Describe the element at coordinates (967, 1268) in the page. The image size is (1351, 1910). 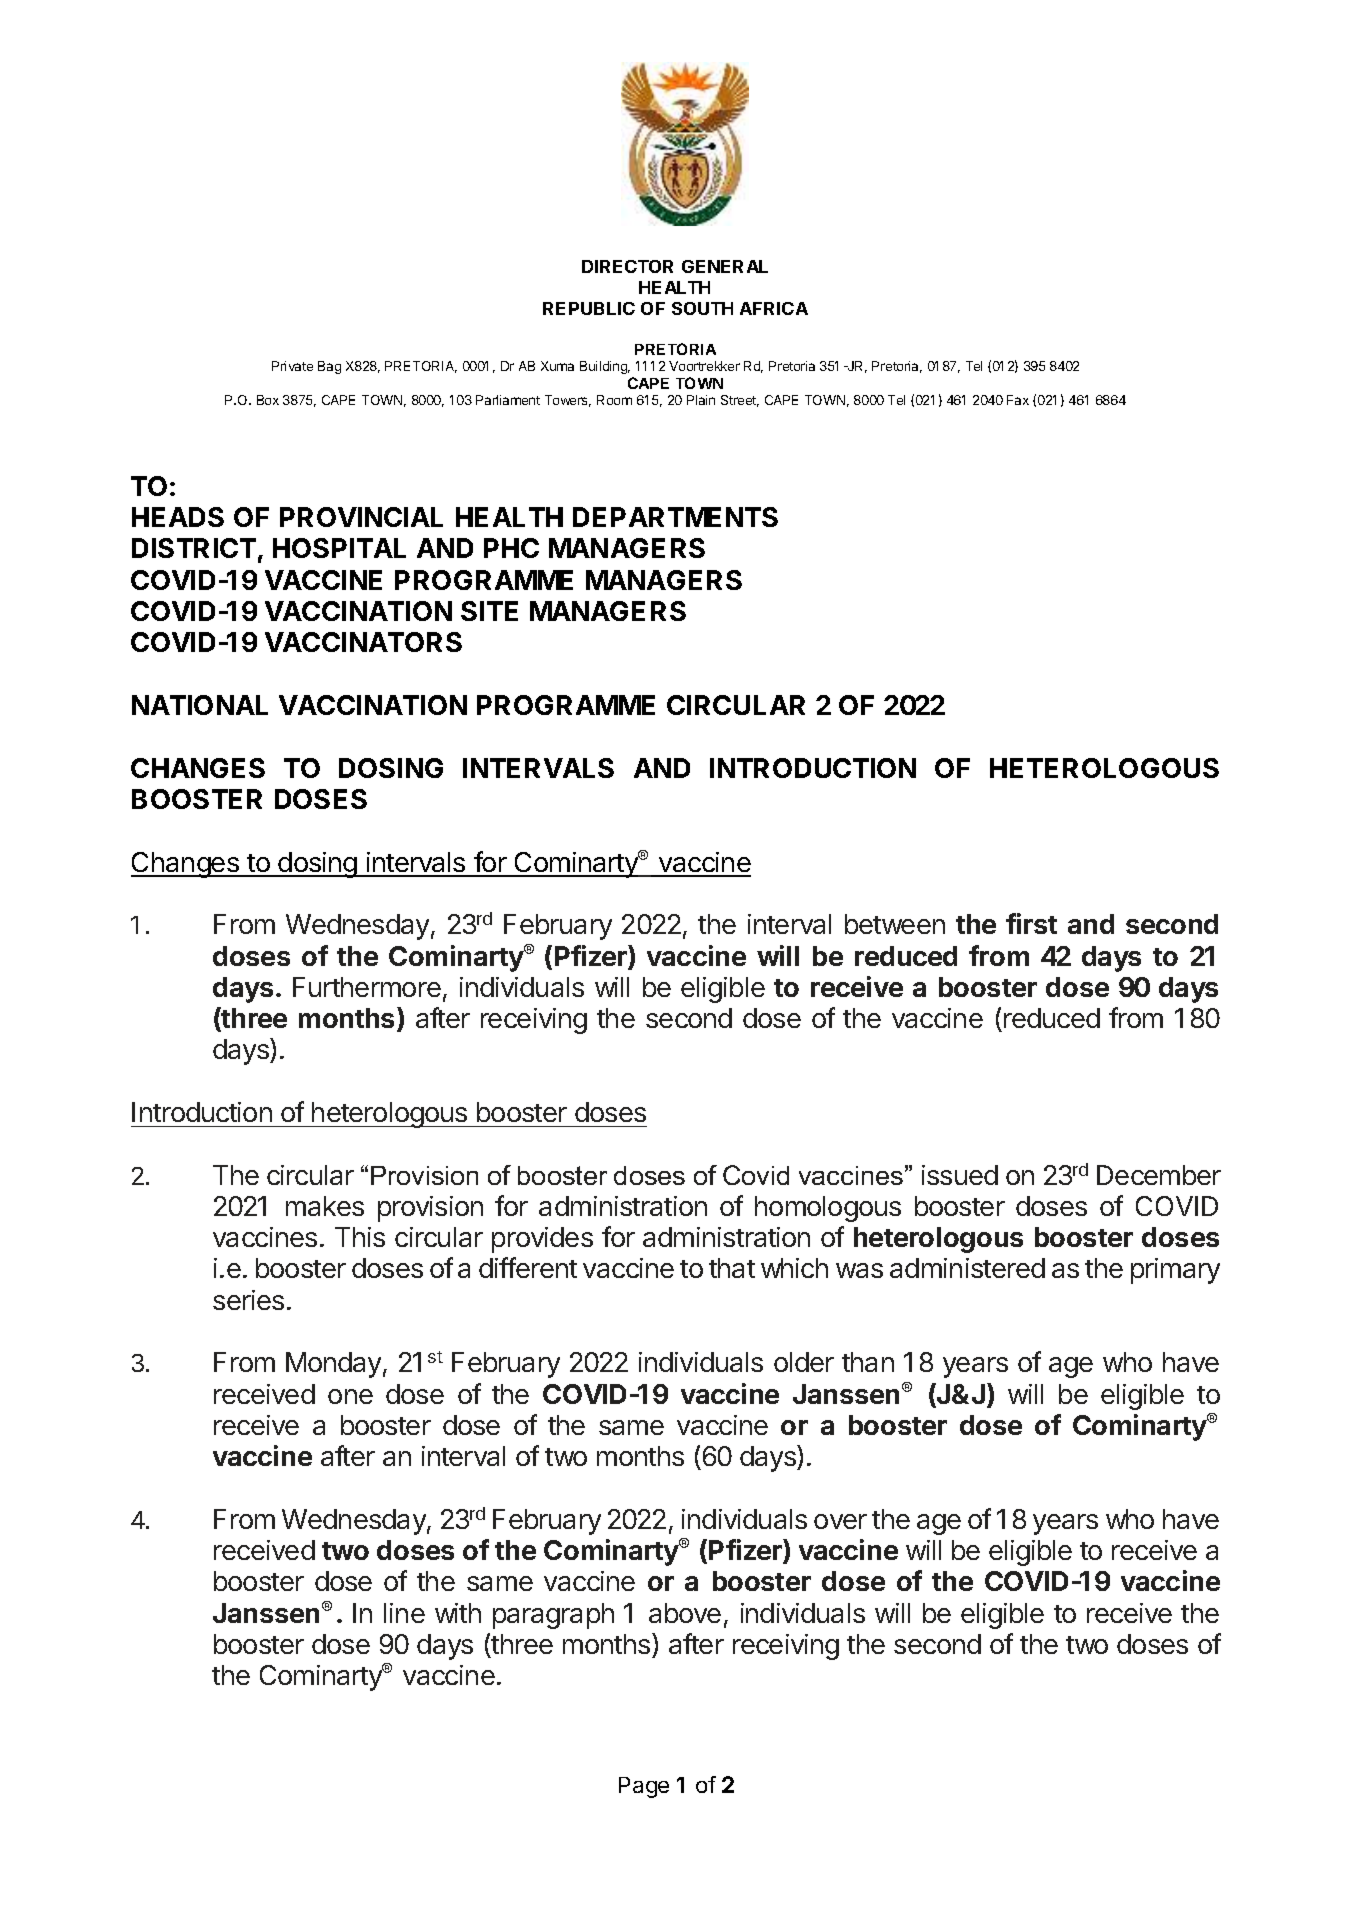
I see `administered` at that location.
